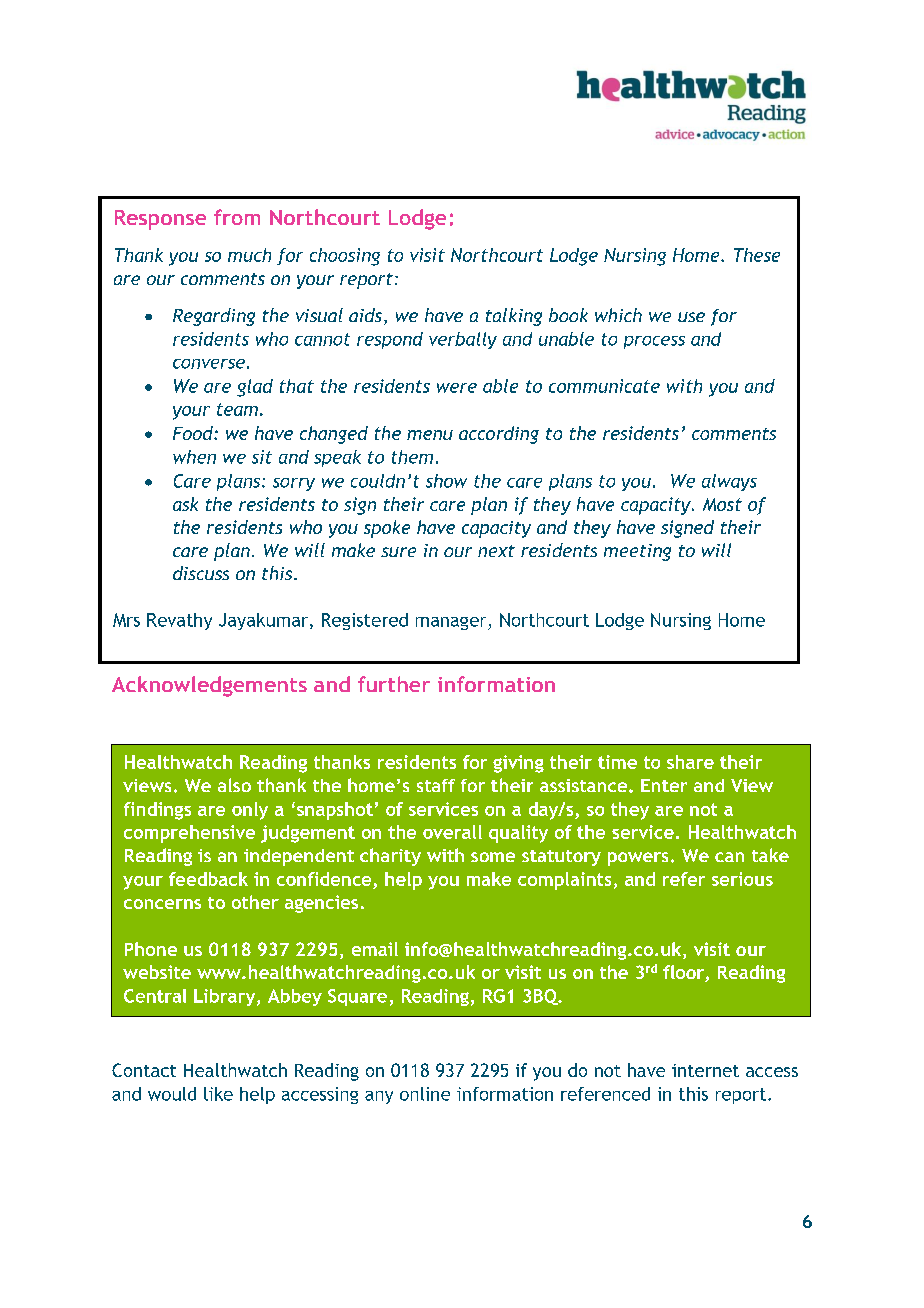 The width and height of the screenshot is (924, 1308). Describe the element at coordinates (690, 762) in the screenshot. I see `share` at that location.
